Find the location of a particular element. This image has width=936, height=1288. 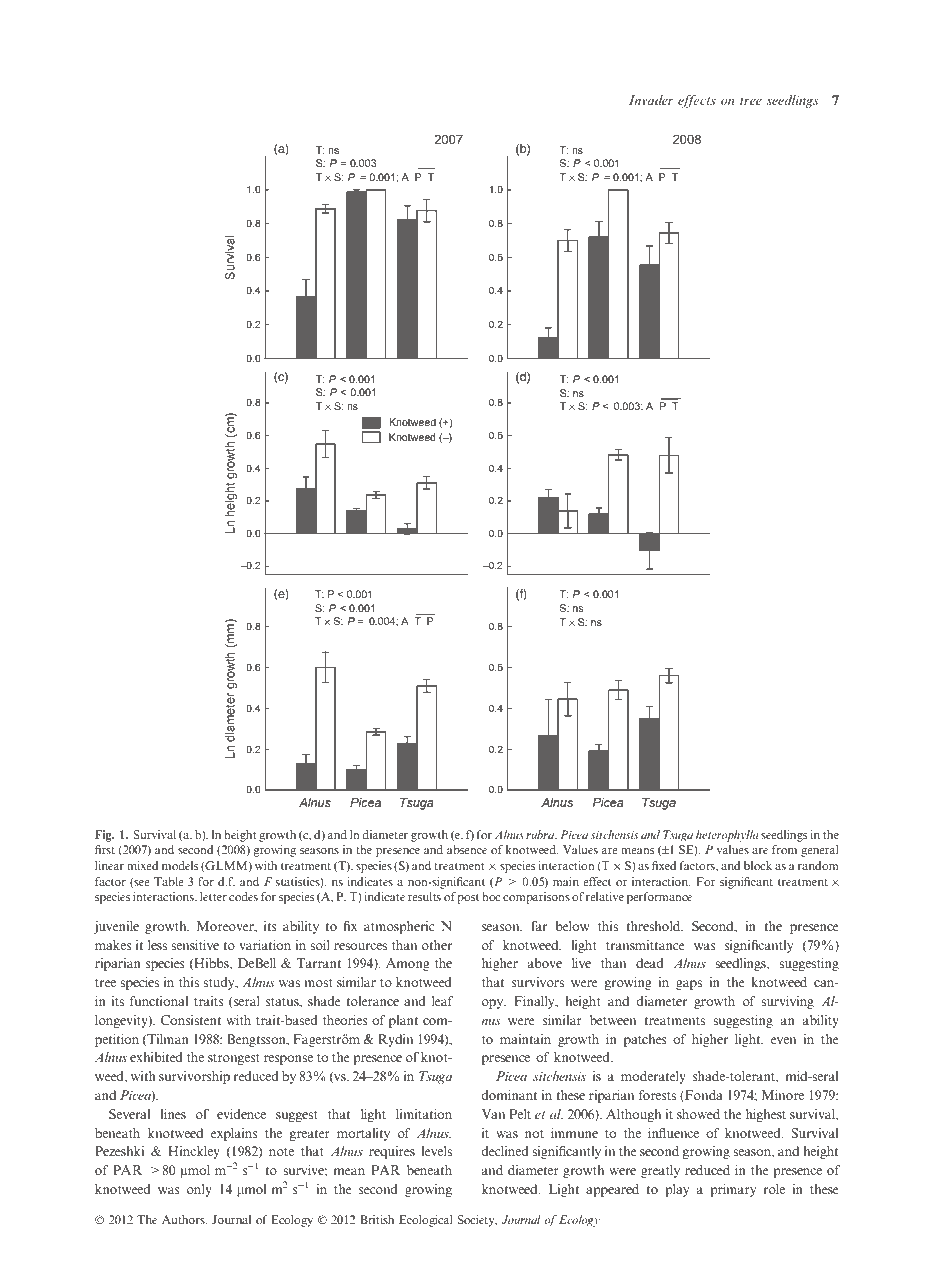

gaps is located at coordinates (689, 985).
